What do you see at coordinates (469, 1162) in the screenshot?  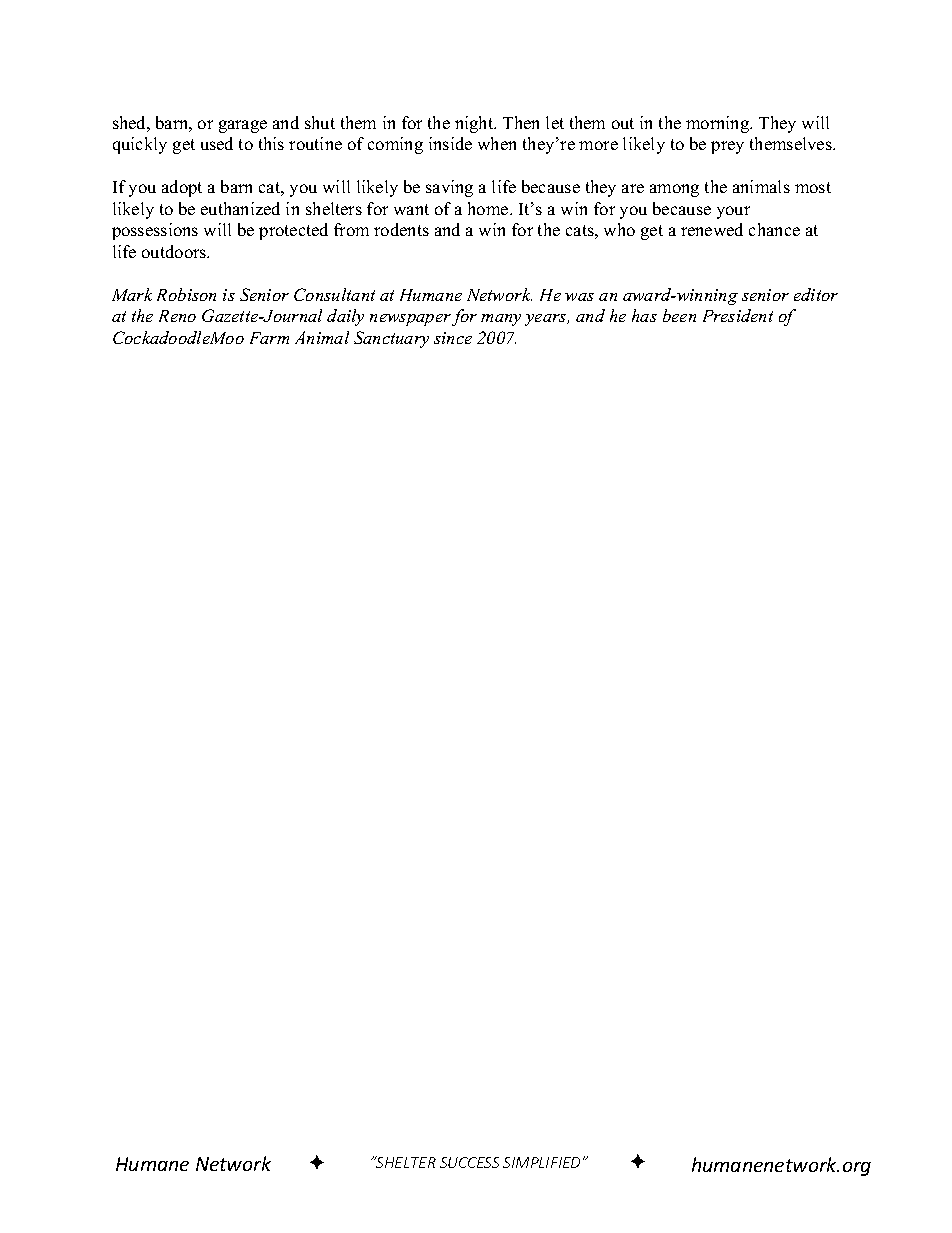 I see `SUCCESS` at bounding box center [469, 1162].
